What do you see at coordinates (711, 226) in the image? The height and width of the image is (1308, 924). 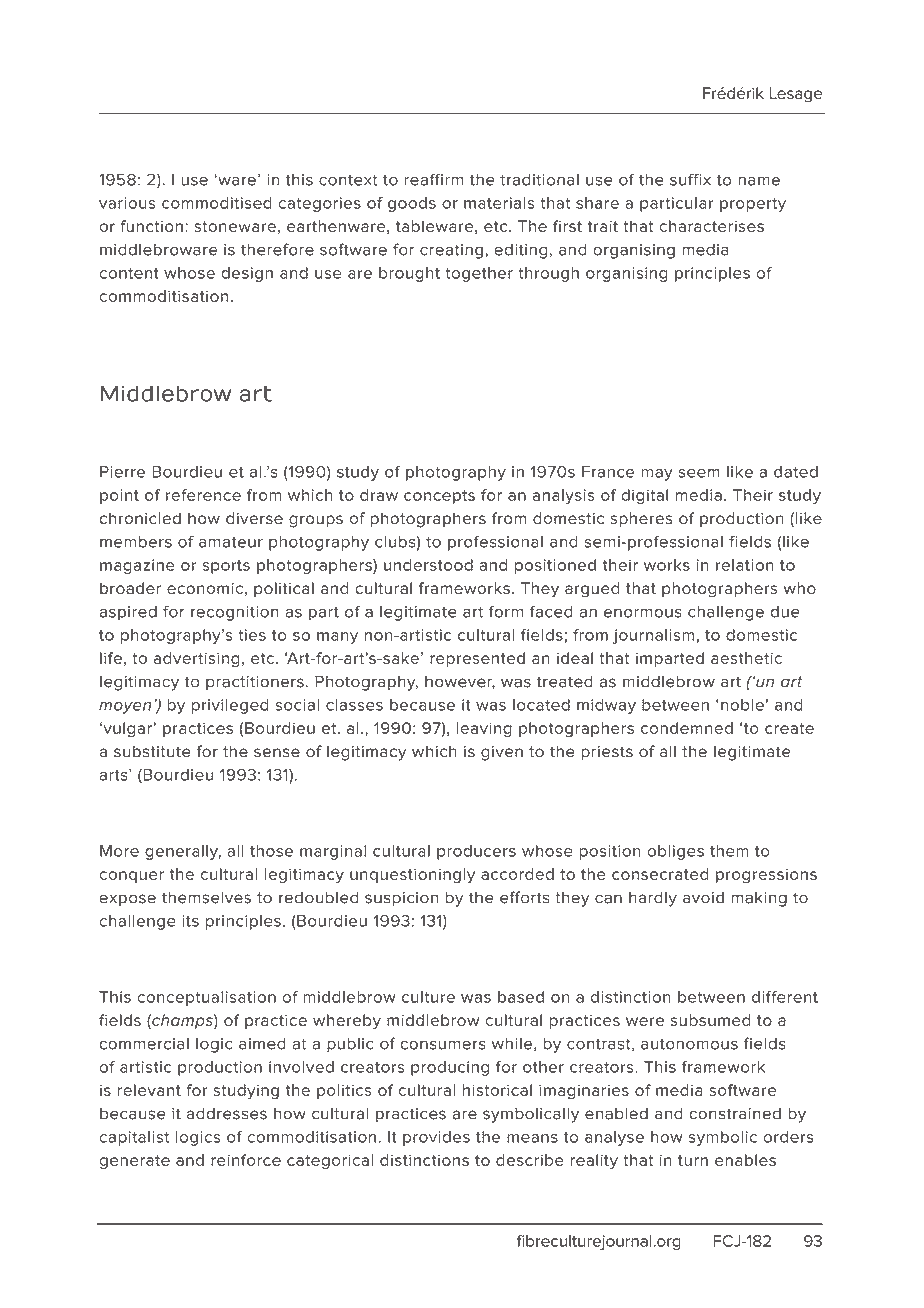 I see `characterises` at bounding box center [711, 226].
